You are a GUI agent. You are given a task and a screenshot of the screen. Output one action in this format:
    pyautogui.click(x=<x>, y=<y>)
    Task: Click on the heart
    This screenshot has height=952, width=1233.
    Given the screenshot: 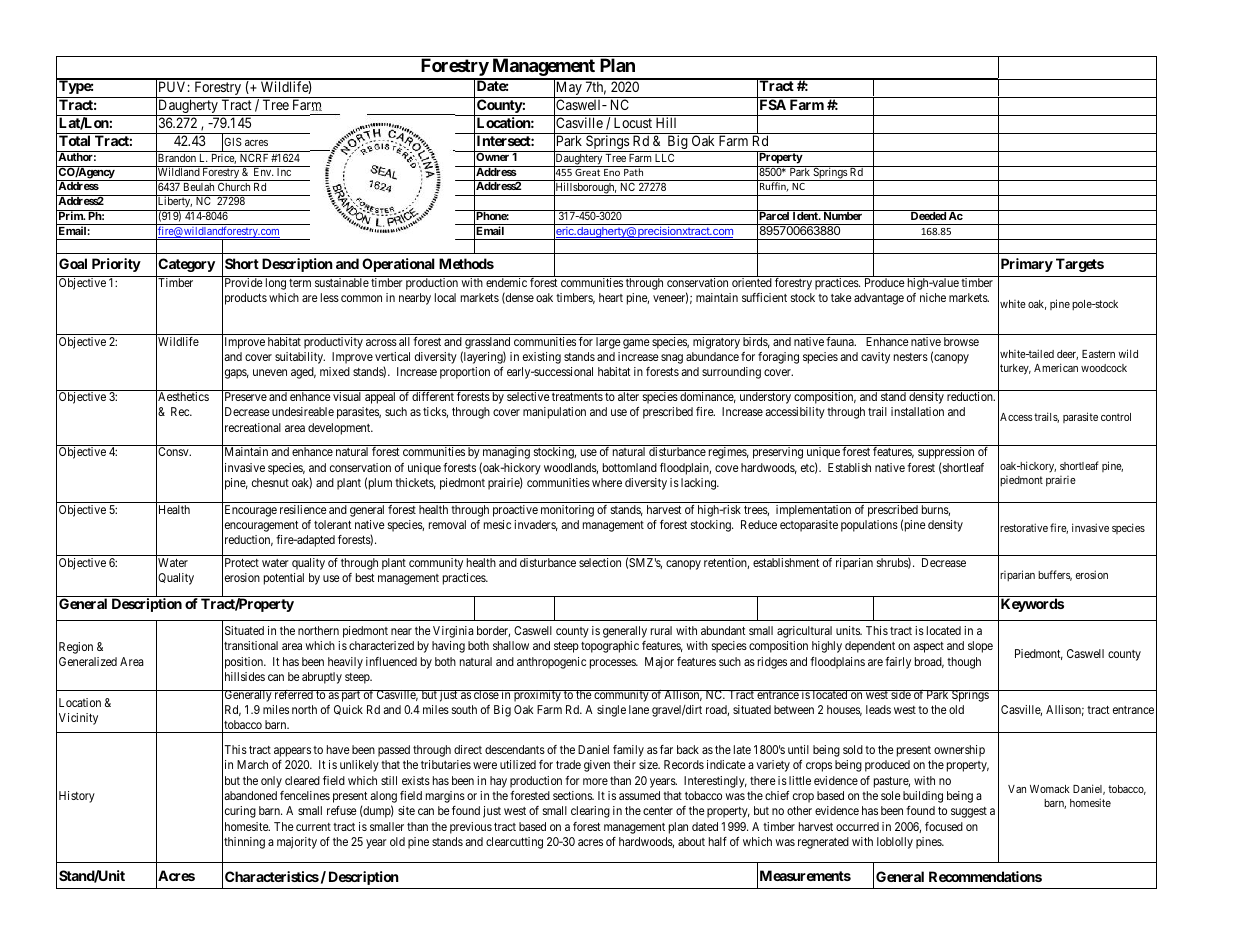 What is the action you would take?
    pyautogui.click(x=611, y=297)
